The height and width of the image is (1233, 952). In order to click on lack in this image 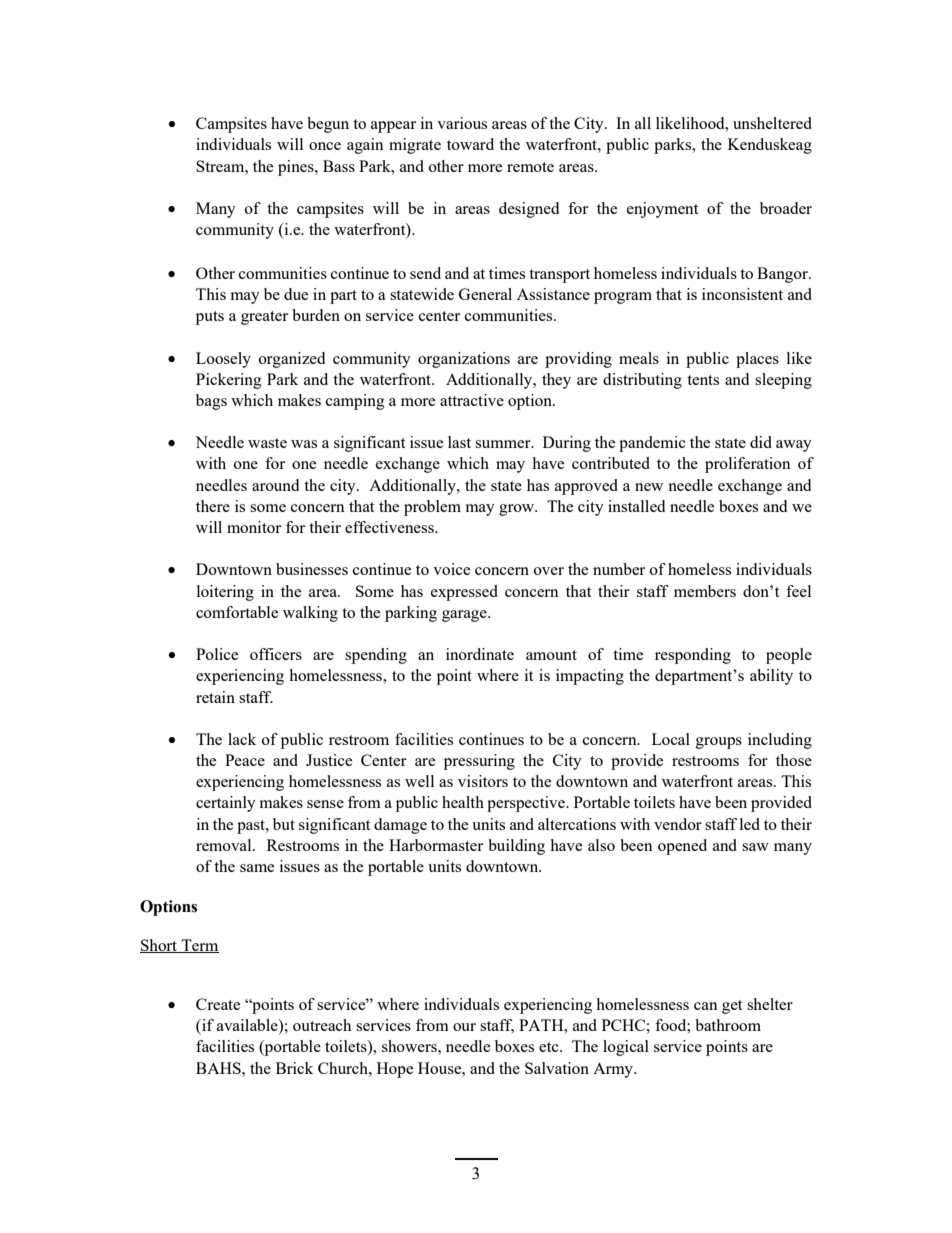, I will do `click(242, 739)`.
